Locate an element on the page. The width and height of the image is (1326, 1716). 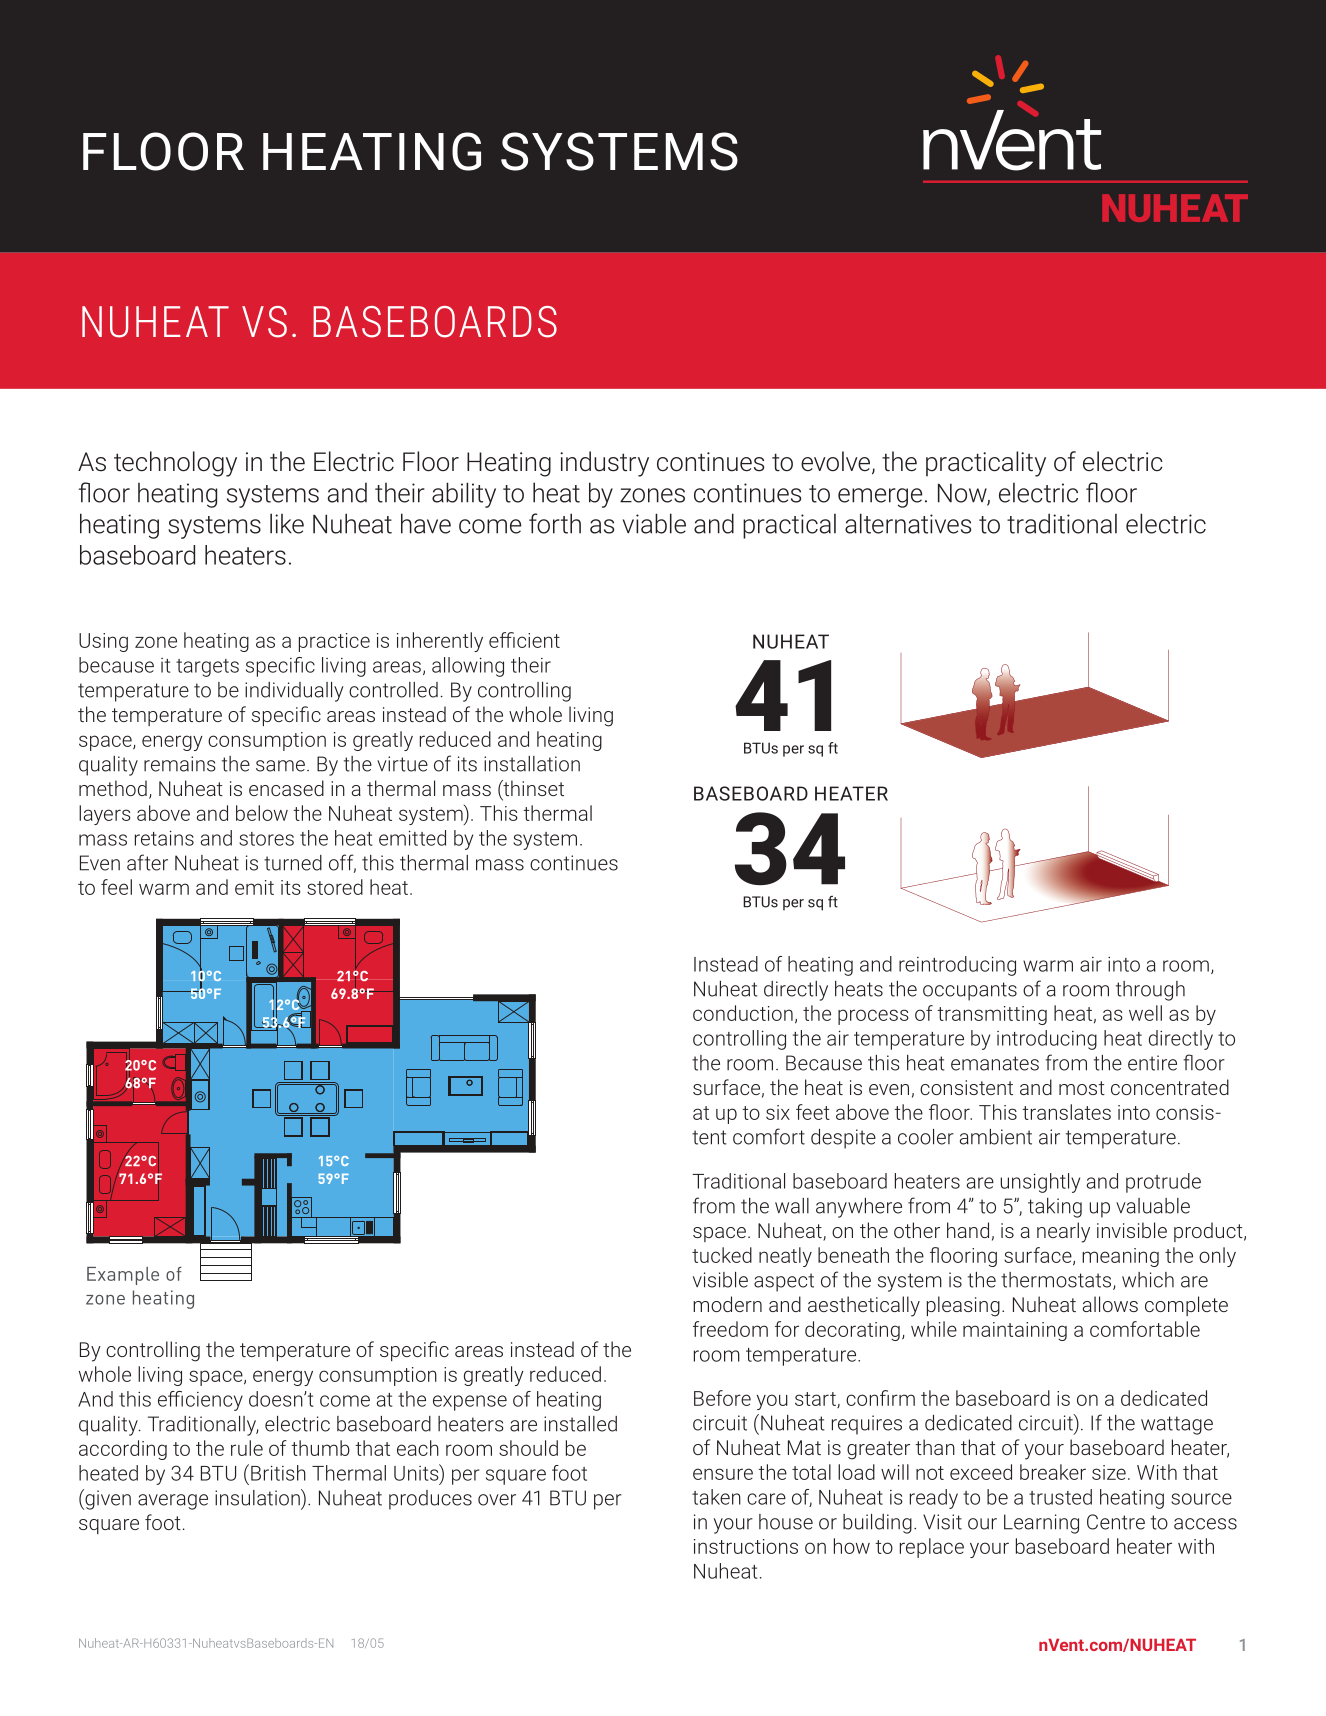
wall is located at coordinates (792, 1206).
